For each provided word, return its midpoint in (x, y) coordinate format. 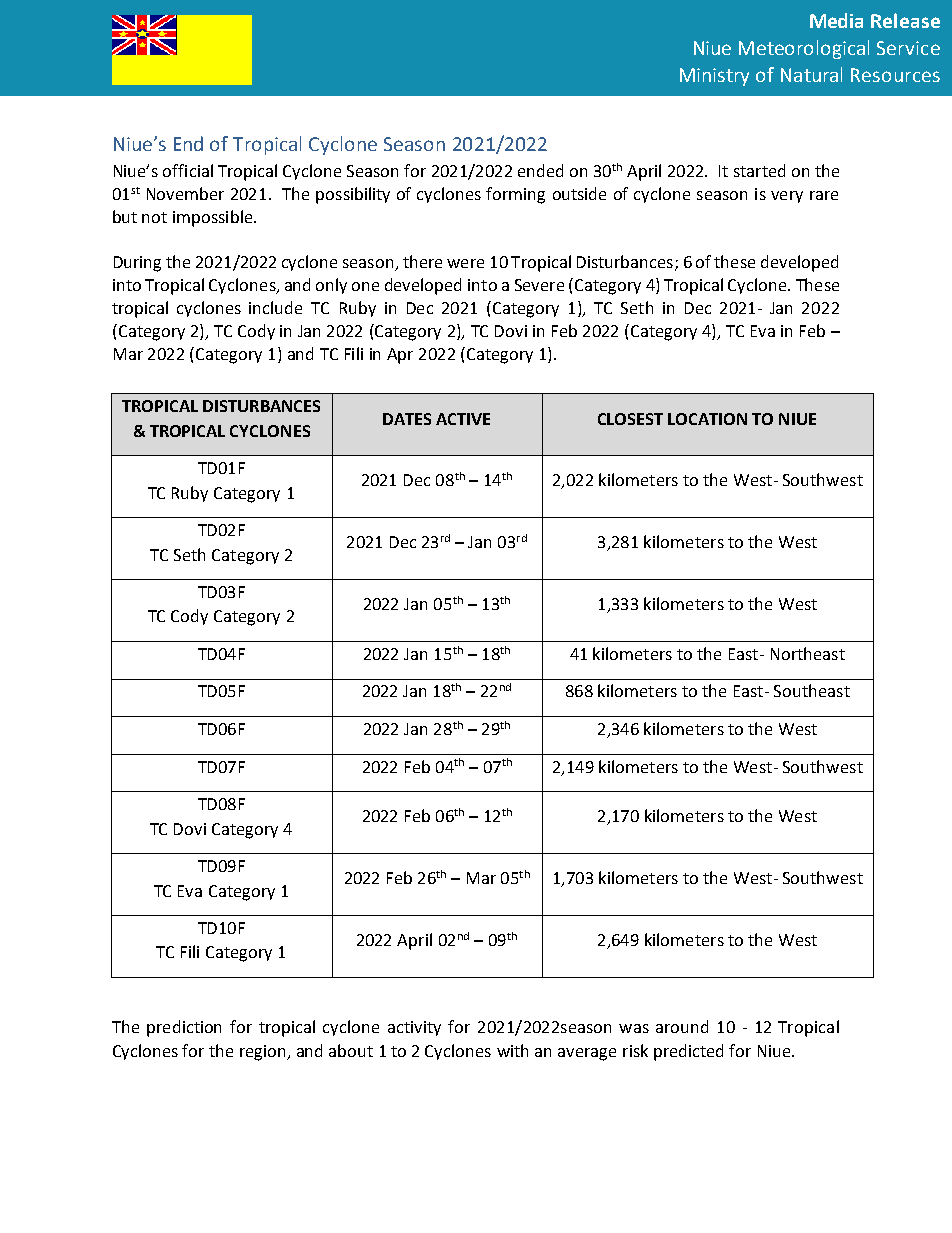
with (512, 1050)
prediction (184, 1028)
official (188, 170)
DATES (407, 419)
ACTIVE (463, 419)
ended (540, 170)
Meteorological (804, 49)
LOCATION (707, 419)
